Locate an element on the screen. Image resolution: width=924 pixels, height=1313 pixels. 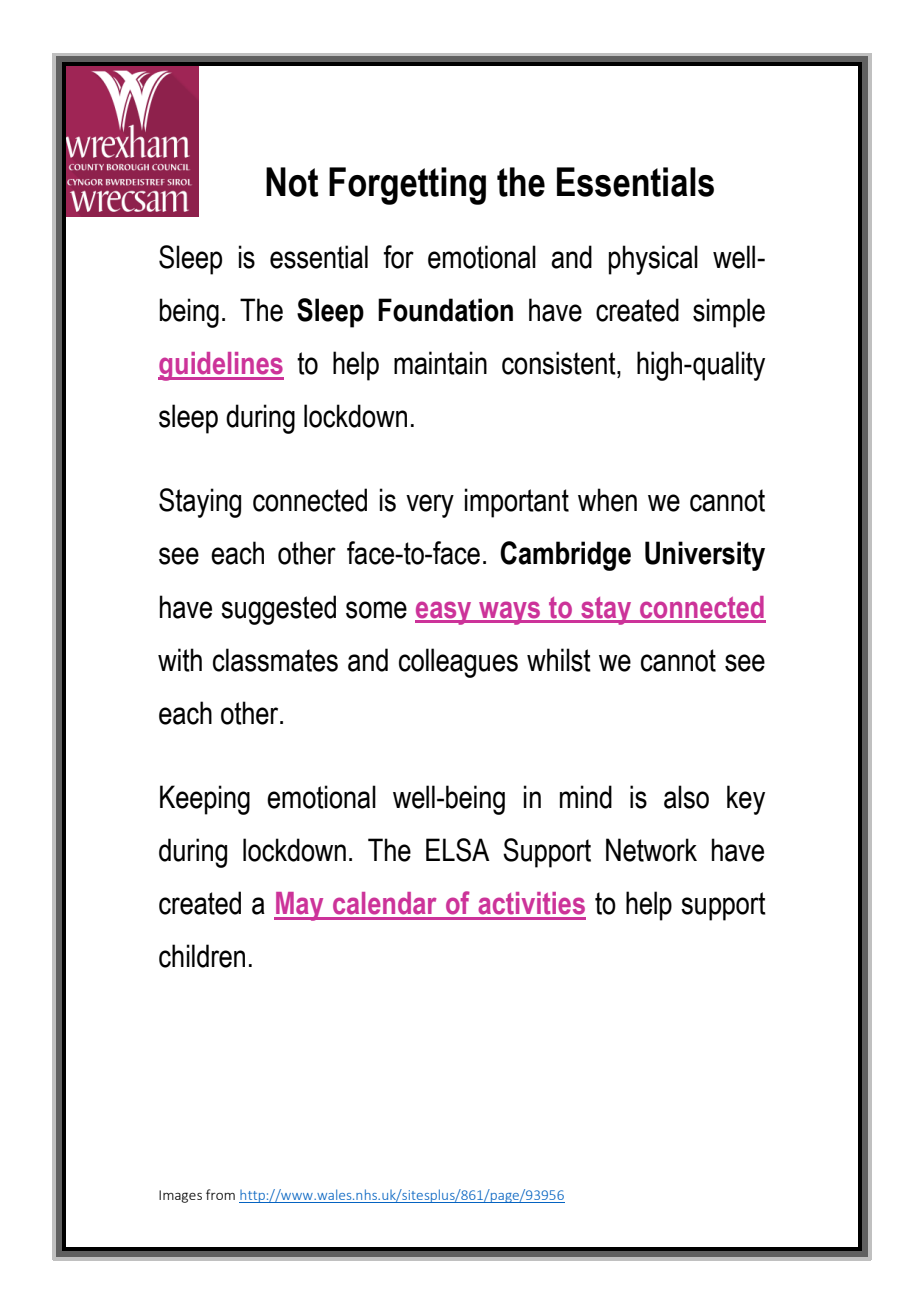
physical is located at coordinates (653, 260).
